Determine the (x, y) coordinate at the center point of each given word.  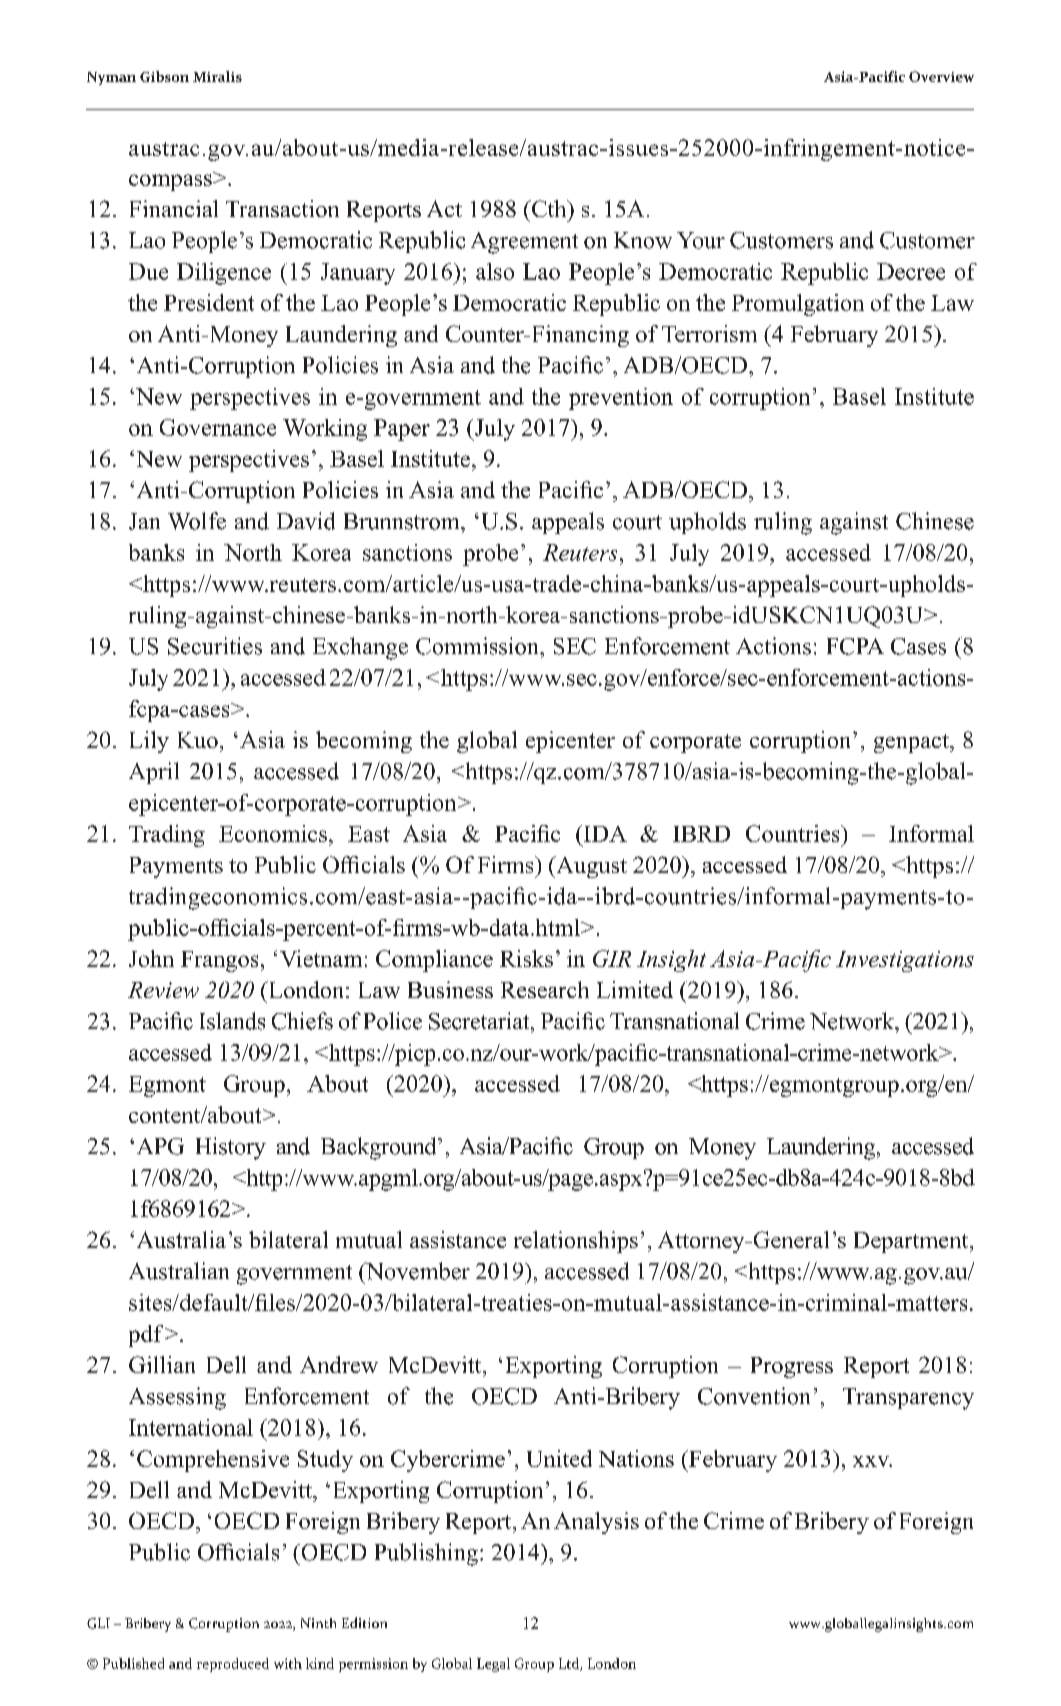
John (151, 958)
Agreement (524, 243)
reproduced (233, 1665)
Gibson (164, 76)
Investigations (905, 961)
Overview (941, 76)
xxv (872, 1461)
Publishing (426, 1554)
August (590, 867)
